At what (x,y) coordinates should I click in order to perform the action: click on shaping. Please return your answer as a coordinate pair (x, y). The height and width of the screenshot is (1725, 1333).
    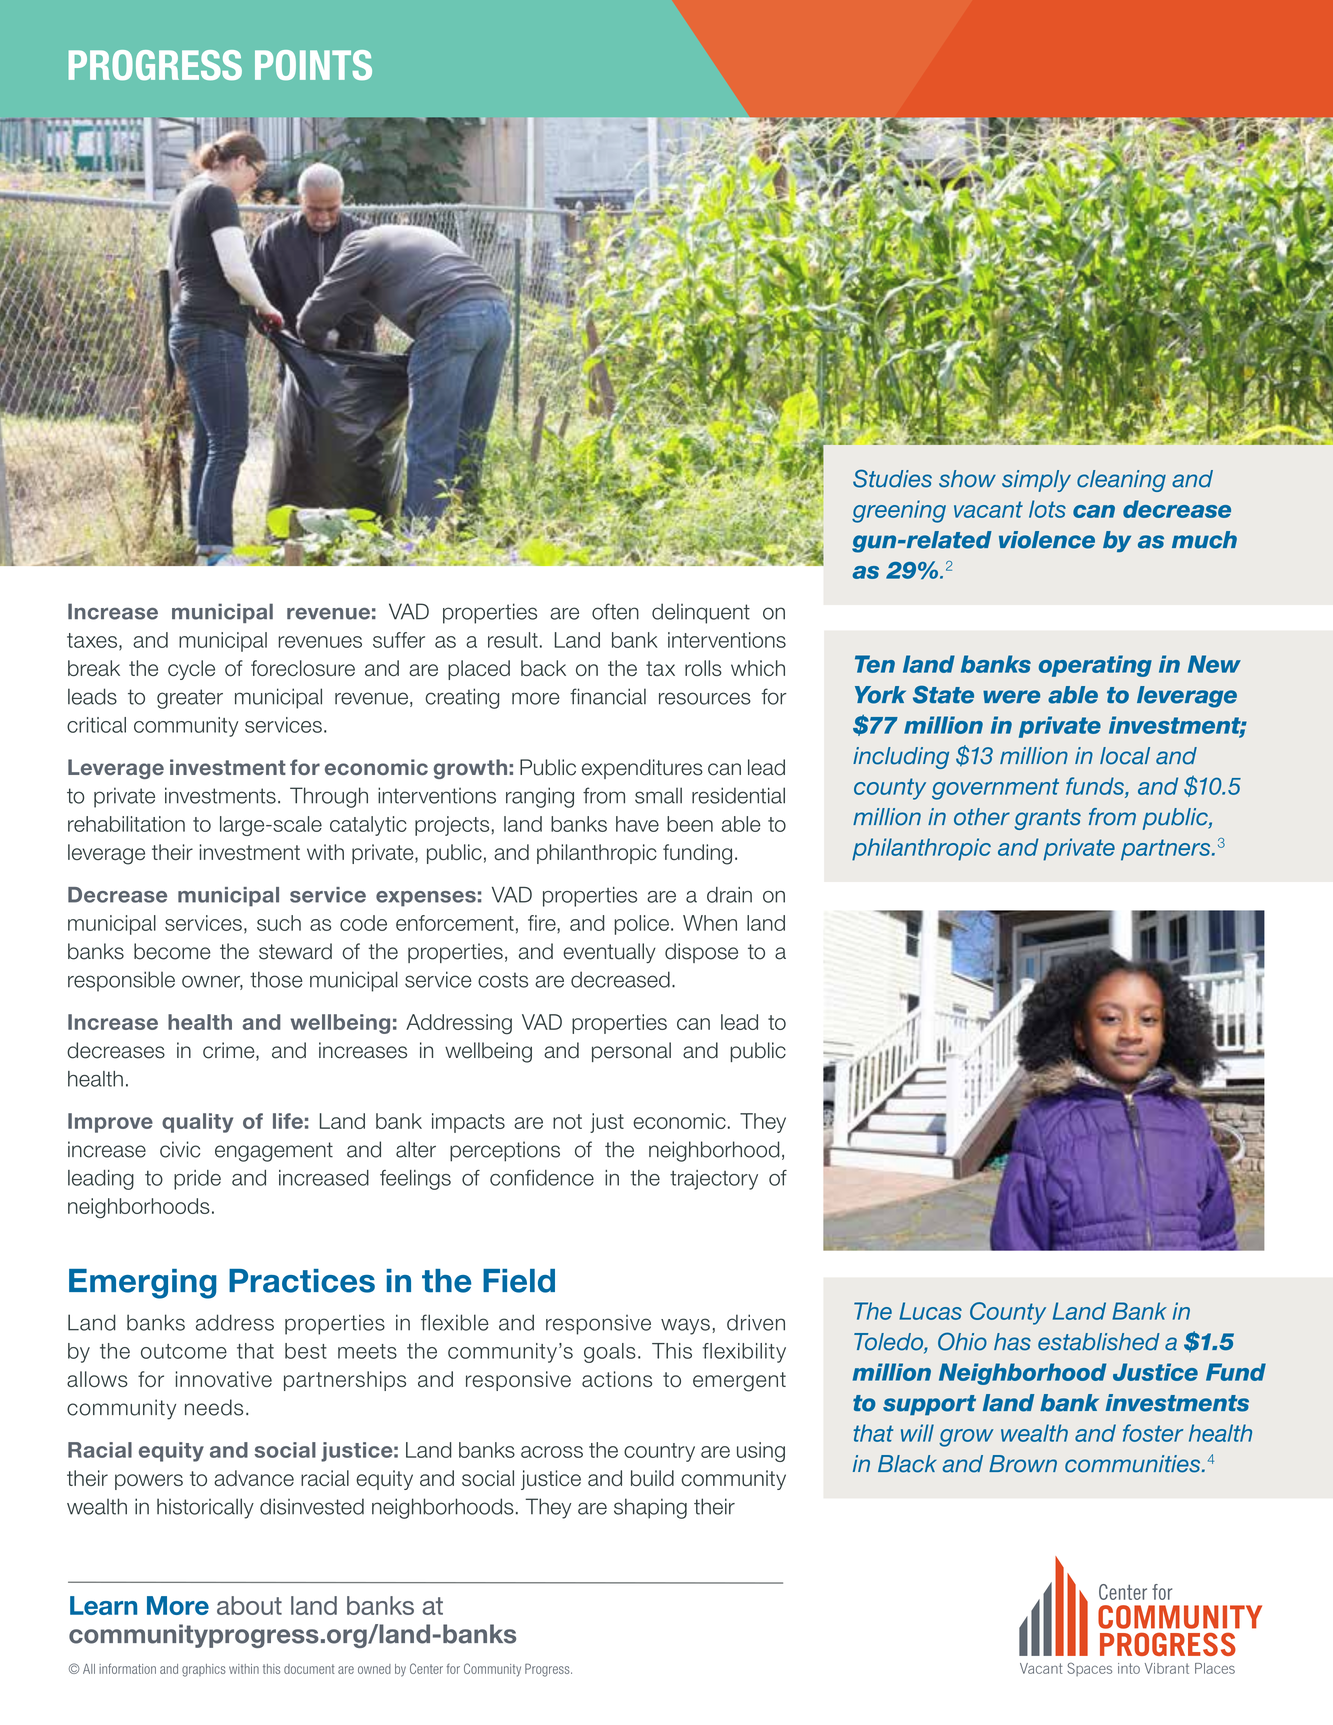
    Looking at the image, I should click on (650, 1508).
